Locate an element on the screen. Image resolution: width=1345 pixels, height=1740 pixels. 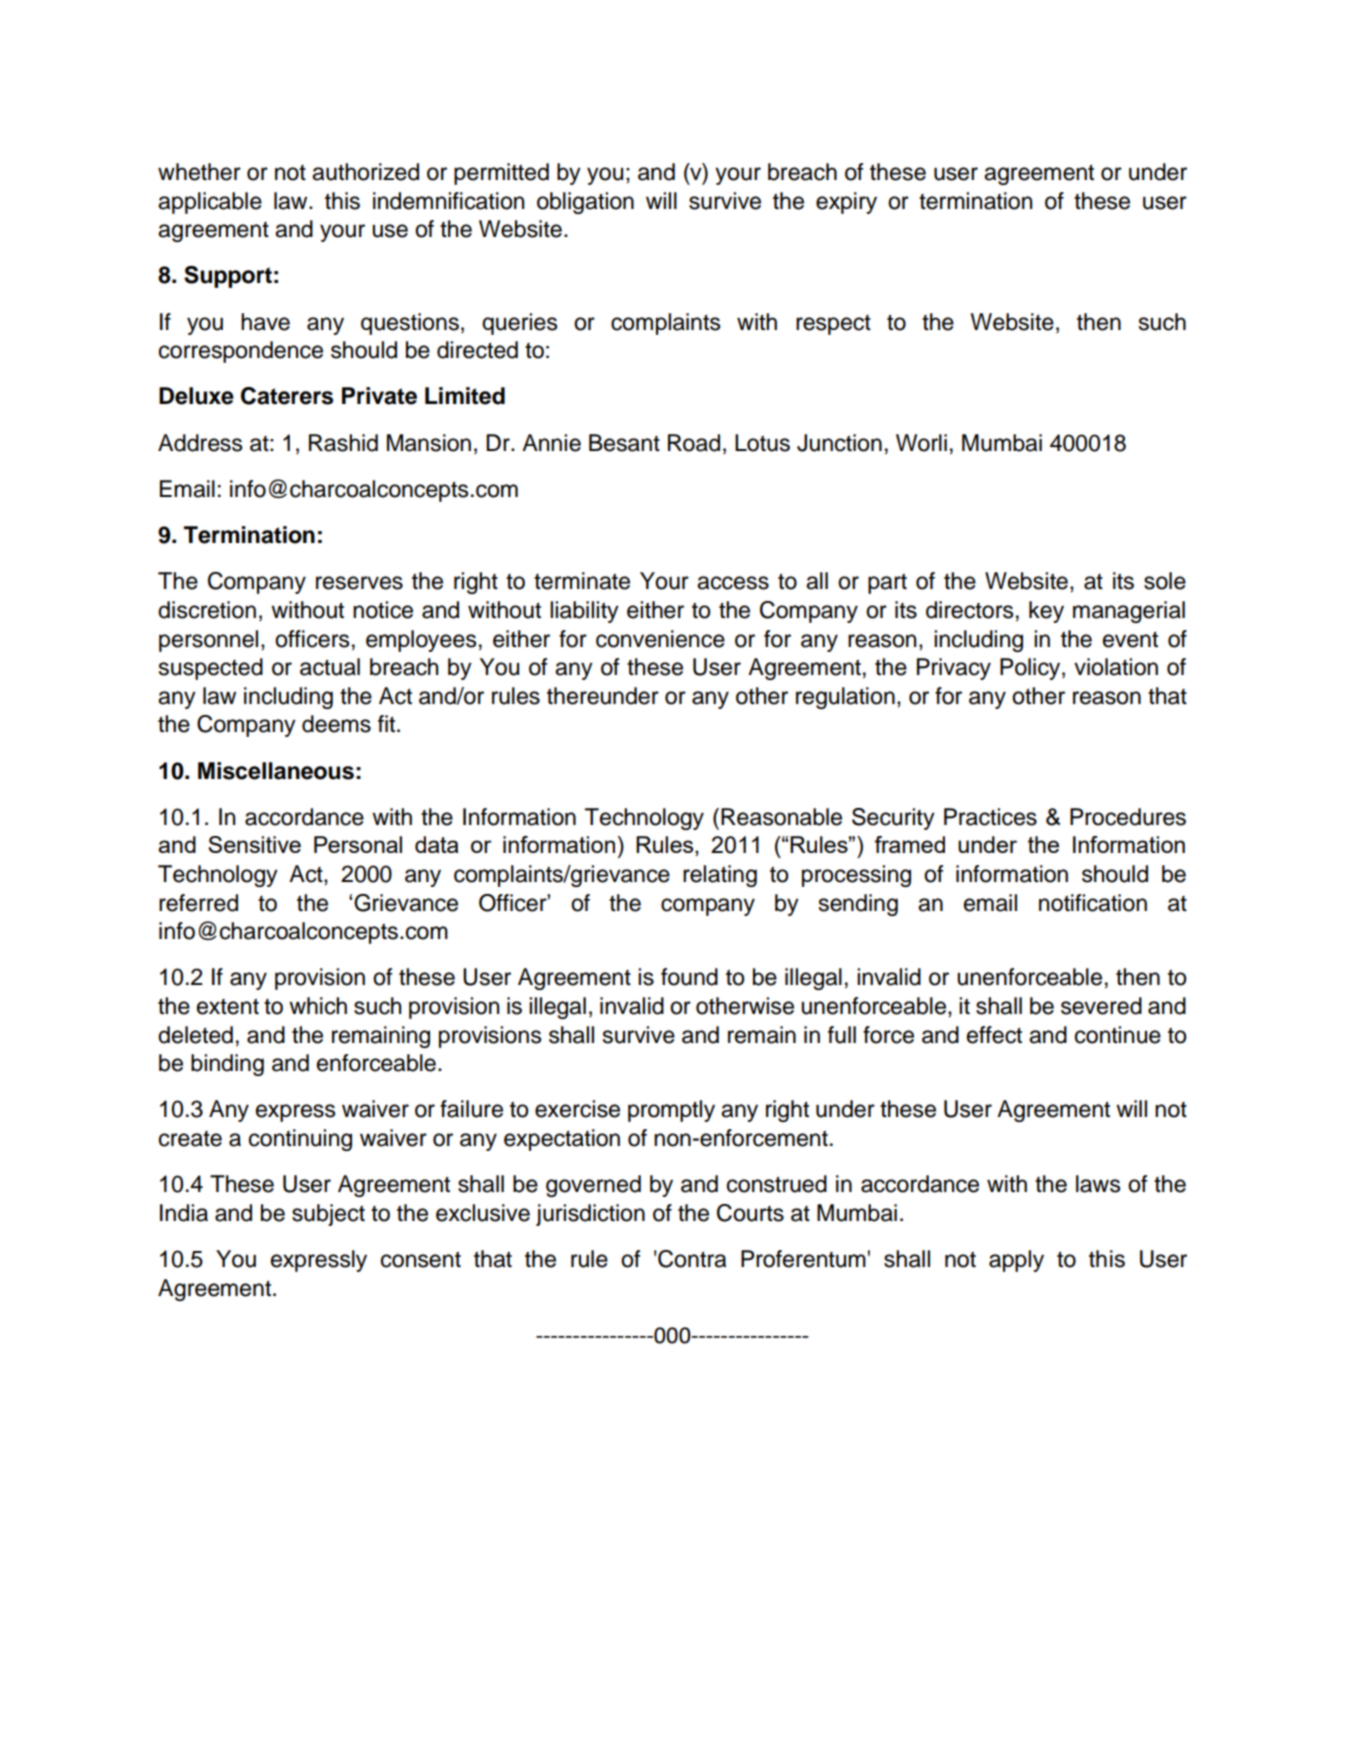
violation is located at coordinates (1116, 667).
